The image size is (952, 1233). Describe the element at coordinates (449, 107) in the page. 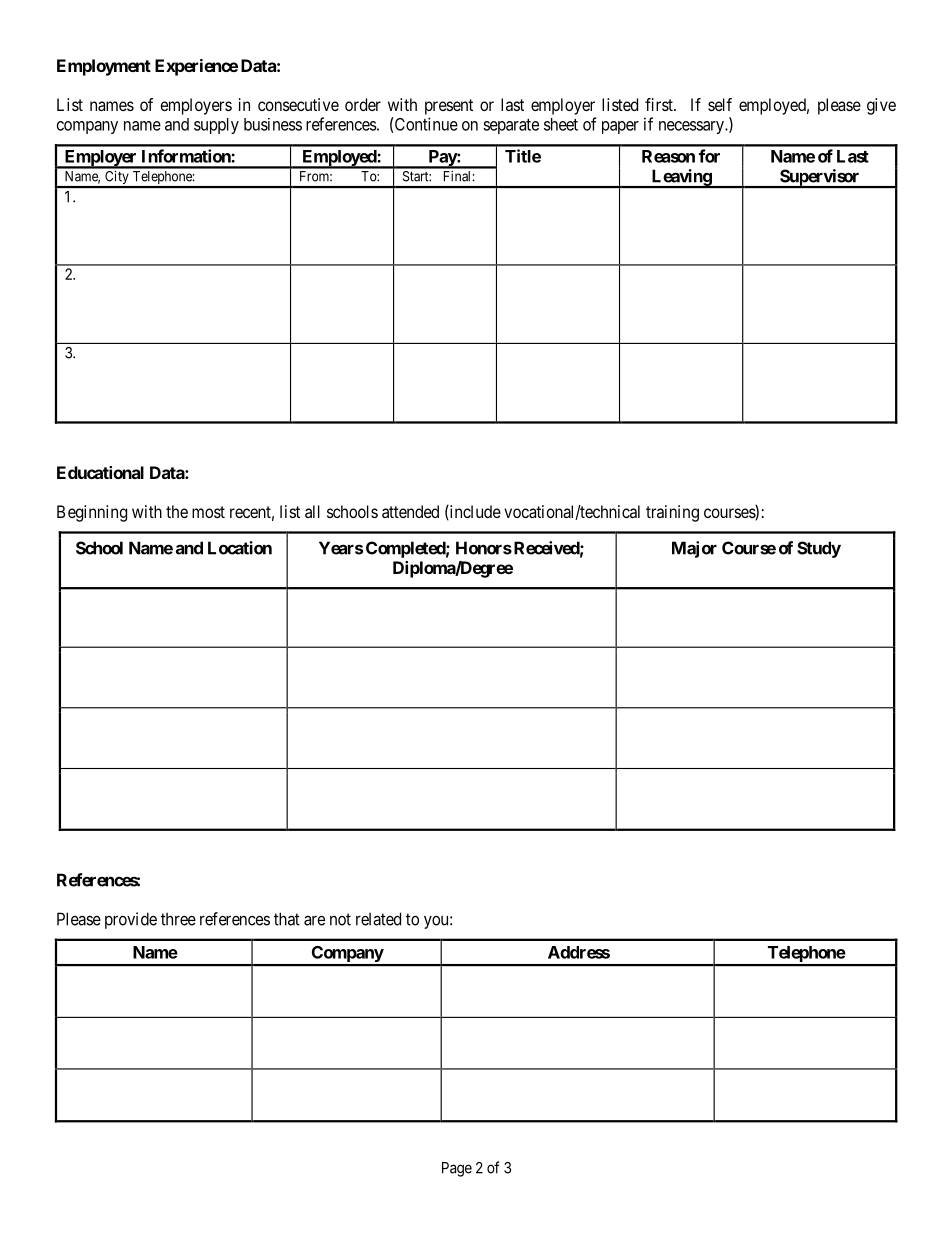

I see `present` at that location.
